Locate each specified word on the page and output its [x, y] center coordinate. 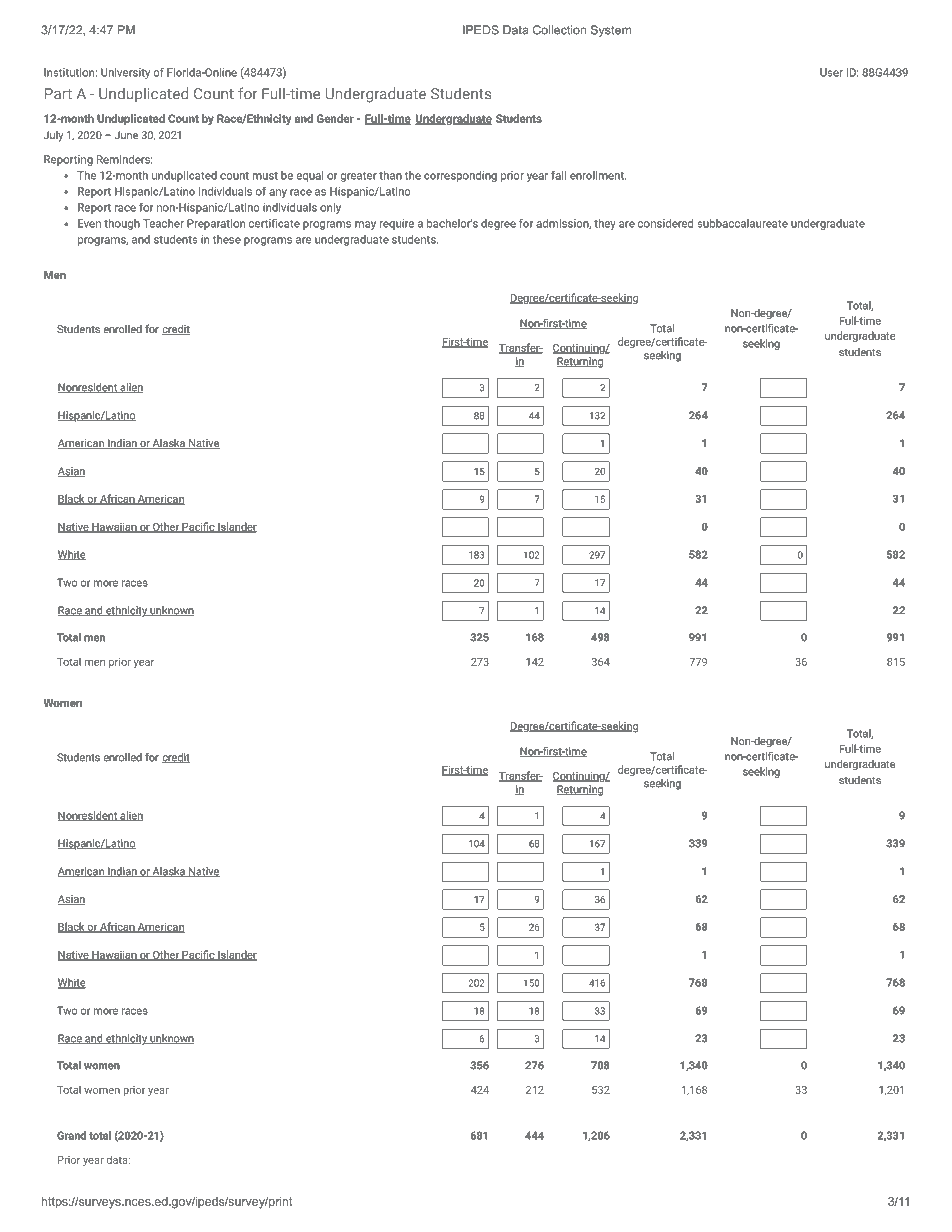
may [365, 225]
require [396, 224]
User [831, 72]
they [605, 224]
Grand [71, 1135]
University [125, 73]
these [227, 239]
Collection [559, 30]
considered [665, 223]
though [122, 224]
